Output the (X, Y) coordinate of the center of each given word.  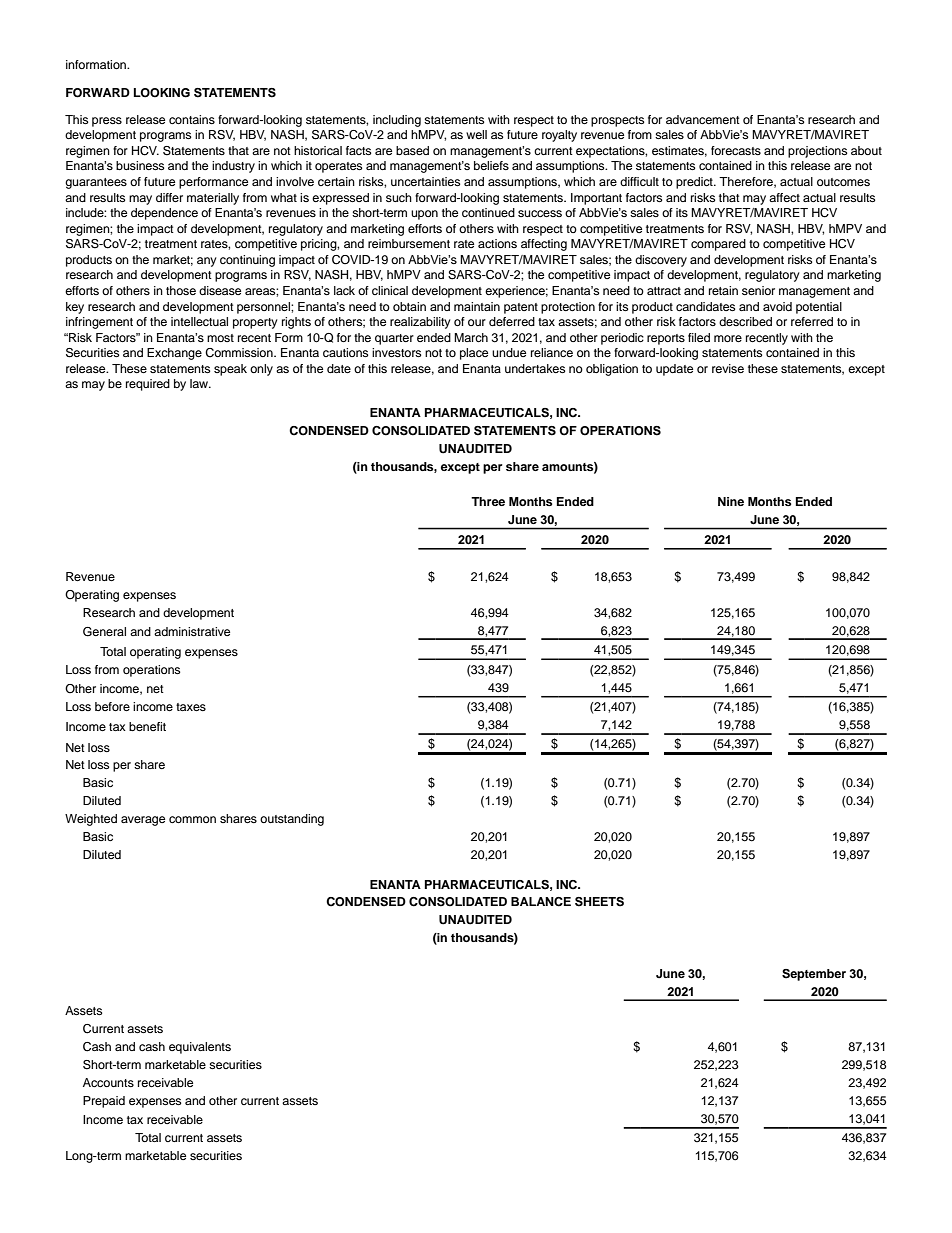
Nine (731, 501)
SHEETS (599, 902)
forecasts (736, 150)
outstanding (292, 820)
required (148, 385)
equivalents (200, 1048)
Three (488, 501)
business (140, 165)
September (814, 975)
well (476, 134)
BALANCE (541, 902)
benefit (147, 726)
